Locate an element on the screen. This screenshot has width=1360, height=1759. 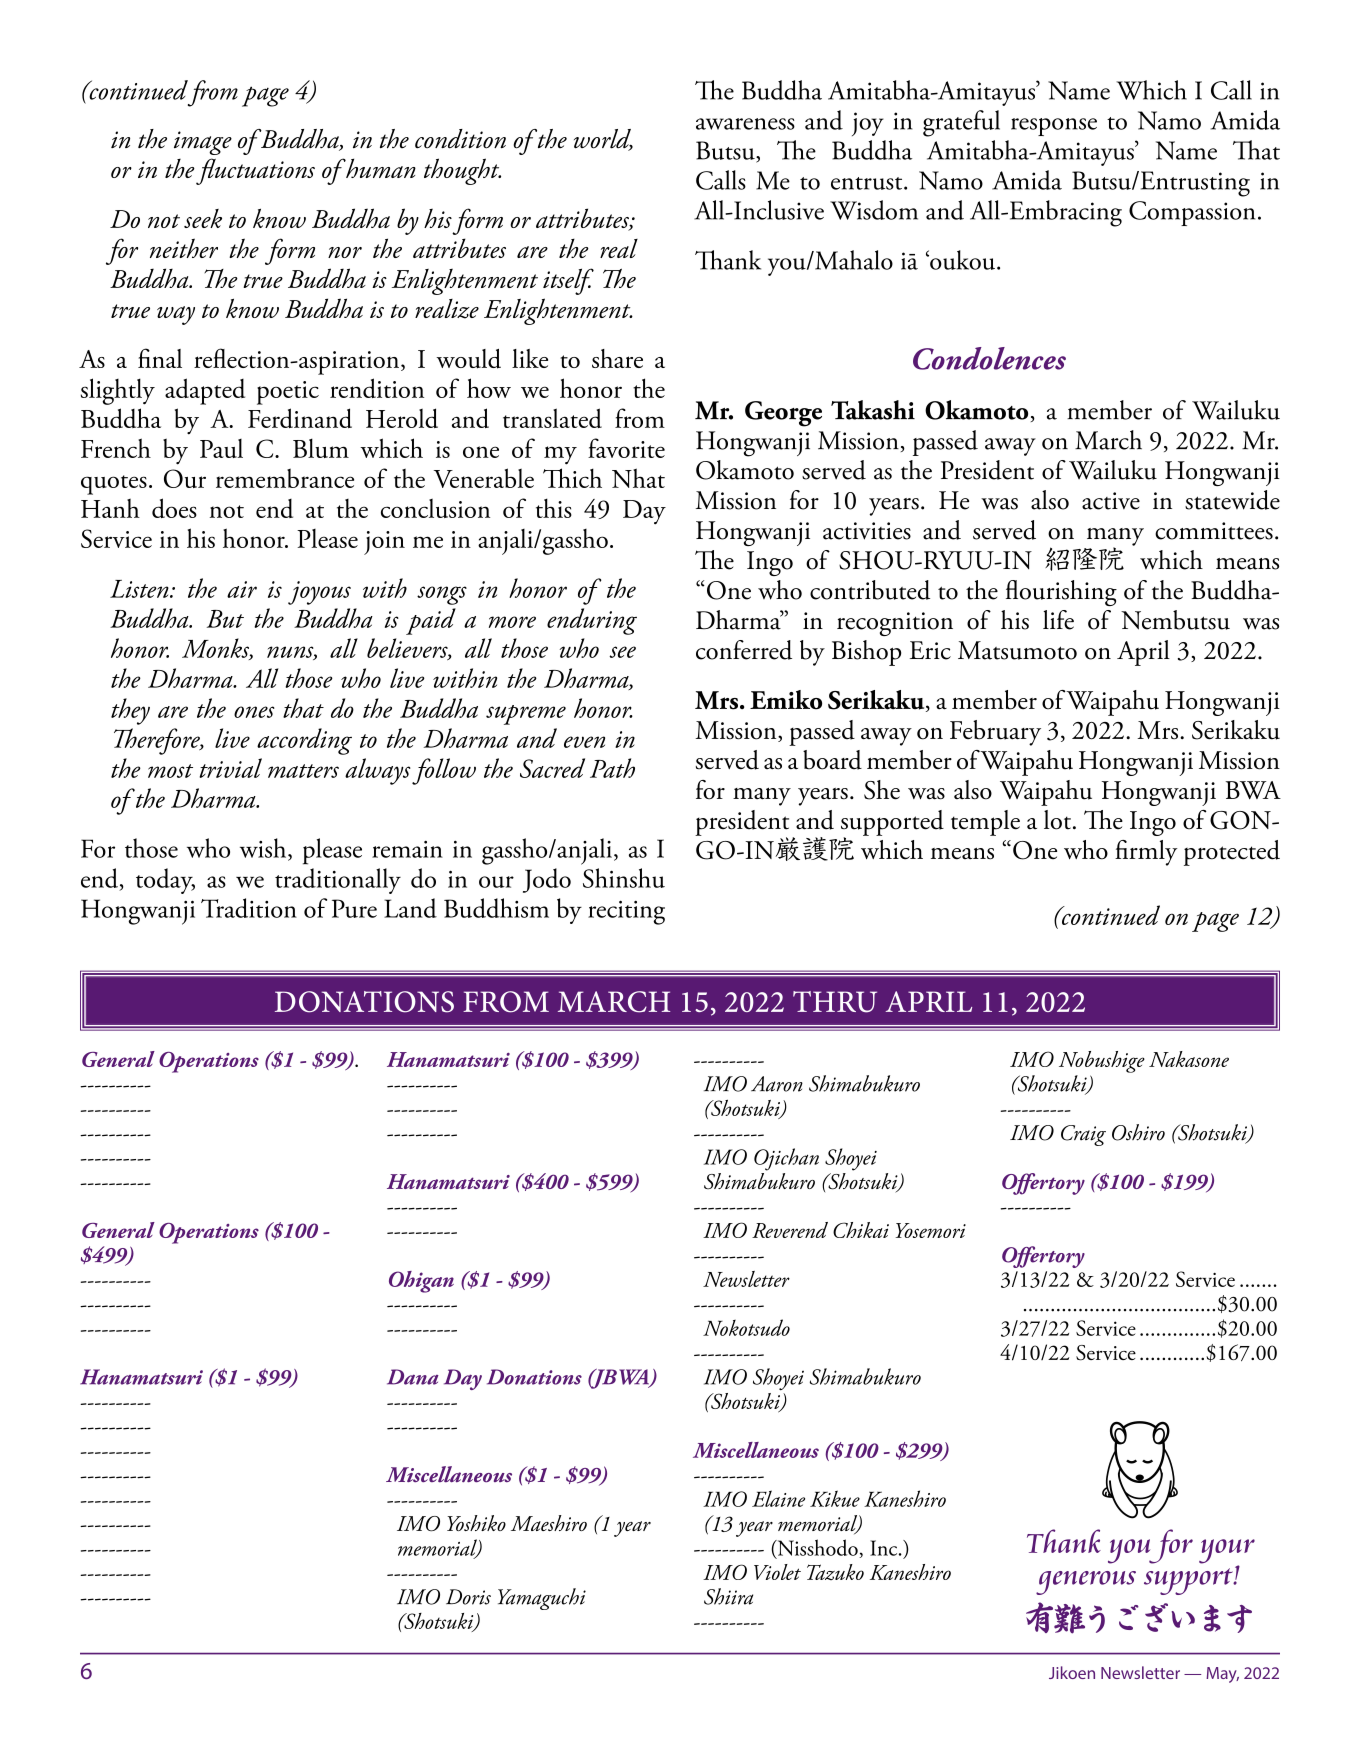
Pure is located at coordinates (354, 908).
